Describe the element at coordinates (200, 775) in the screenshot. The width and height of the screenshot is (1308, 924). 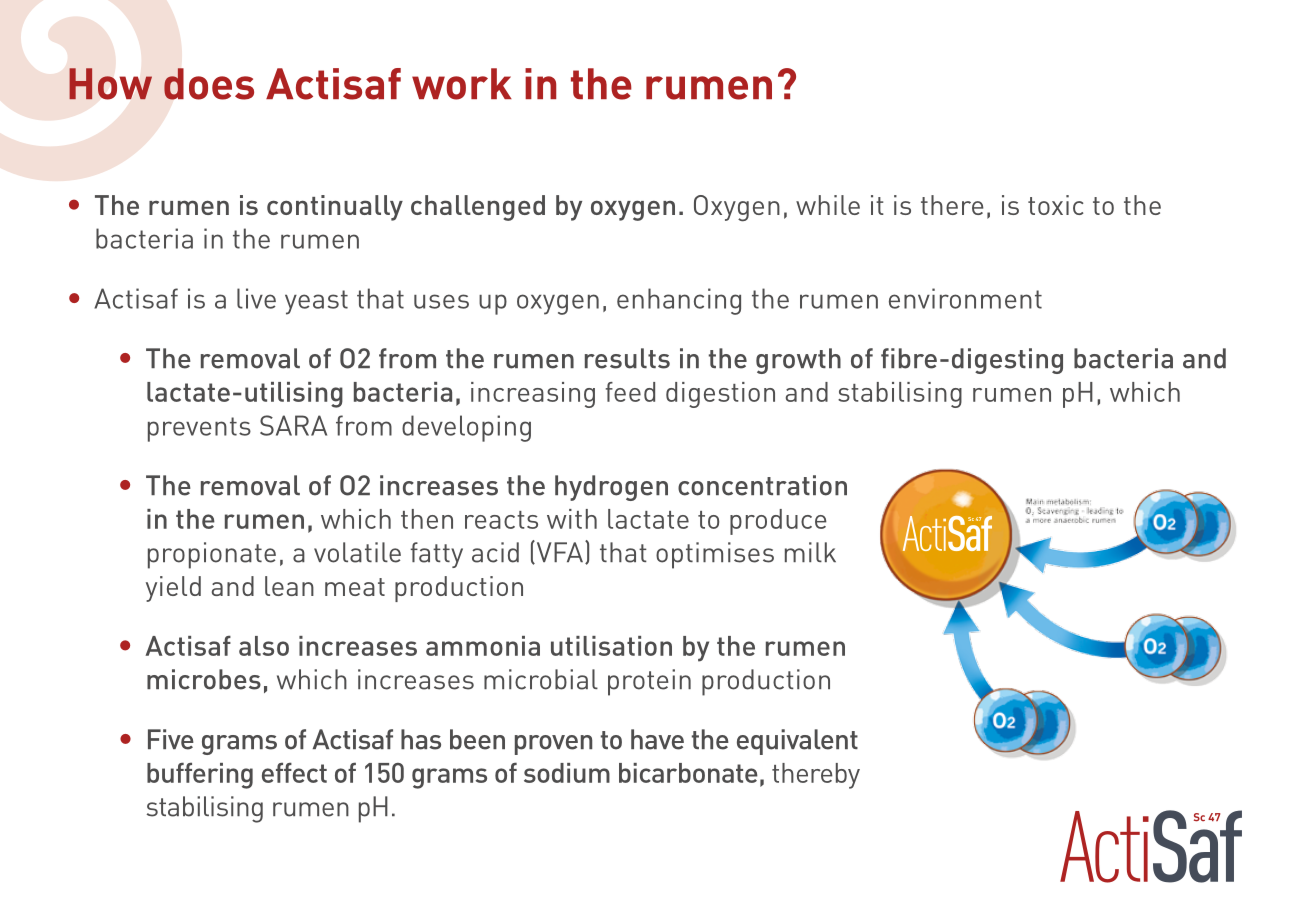
I see `buffering` at that location.
